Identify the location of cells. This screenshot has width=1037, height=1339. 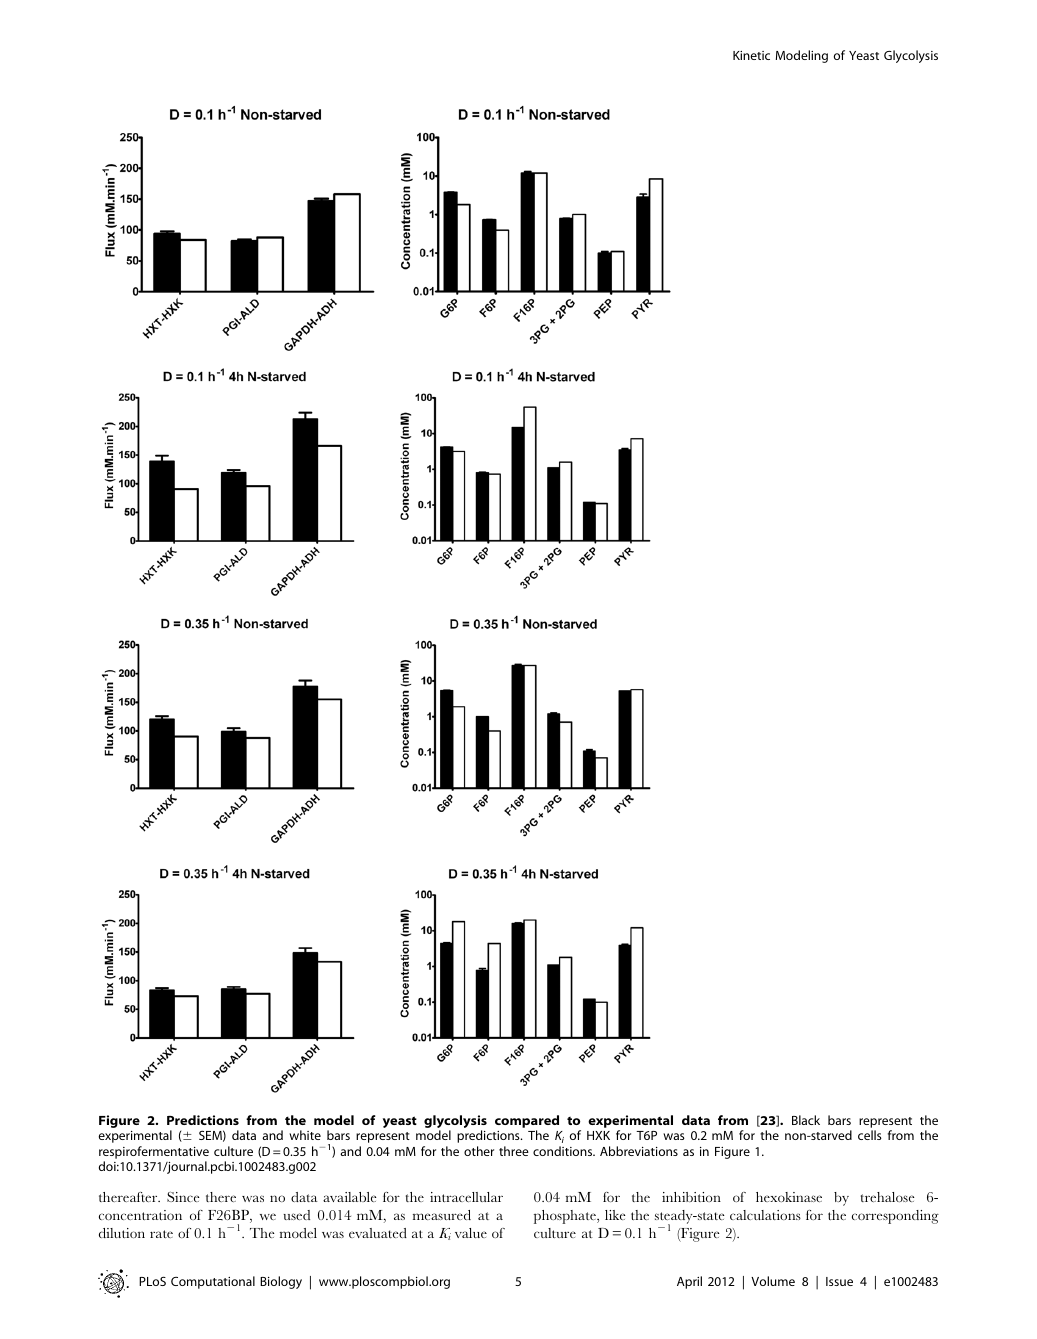
(870, 1135).
